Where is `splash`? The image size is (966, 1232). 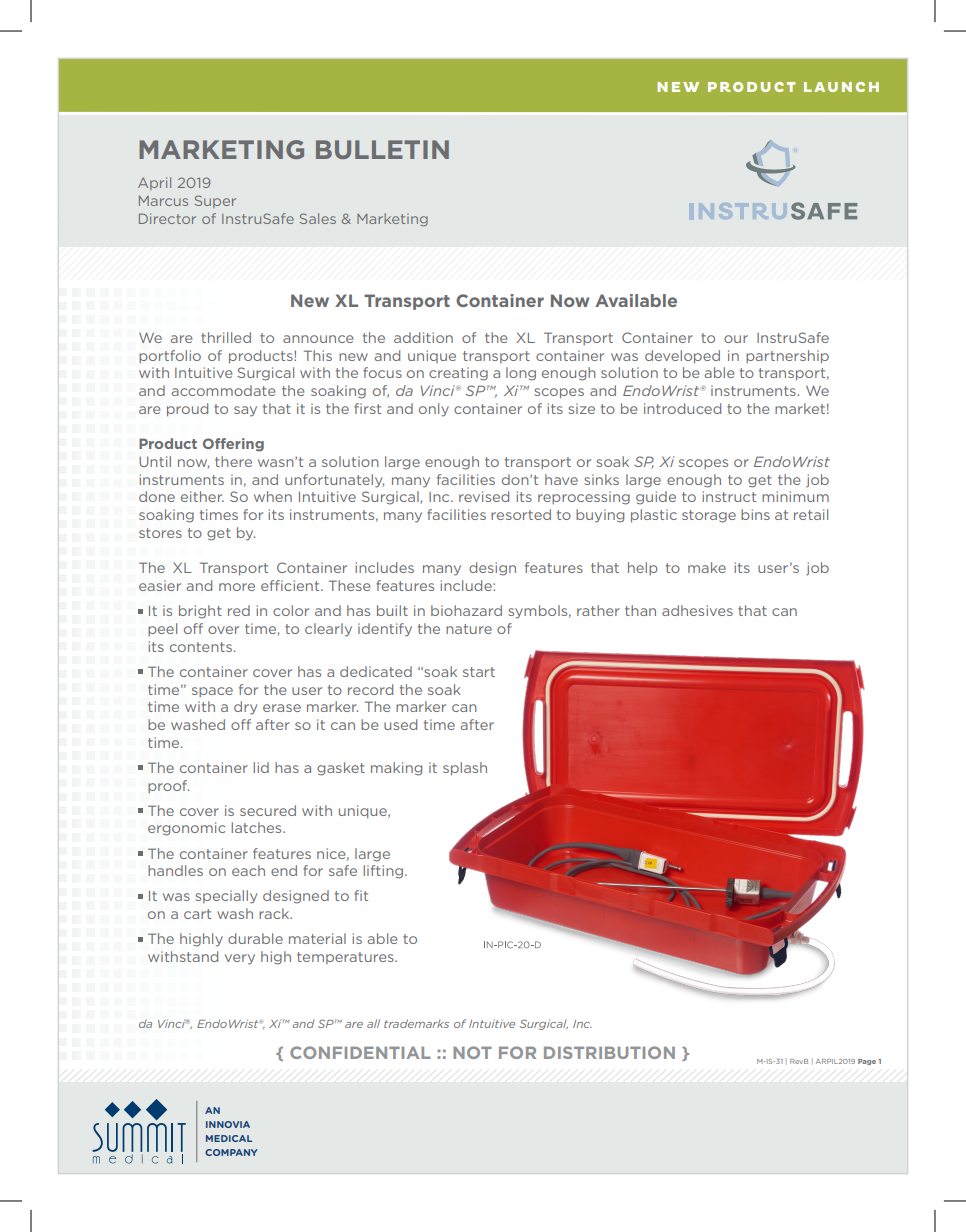 splash is located at coordinates (465, 768).
